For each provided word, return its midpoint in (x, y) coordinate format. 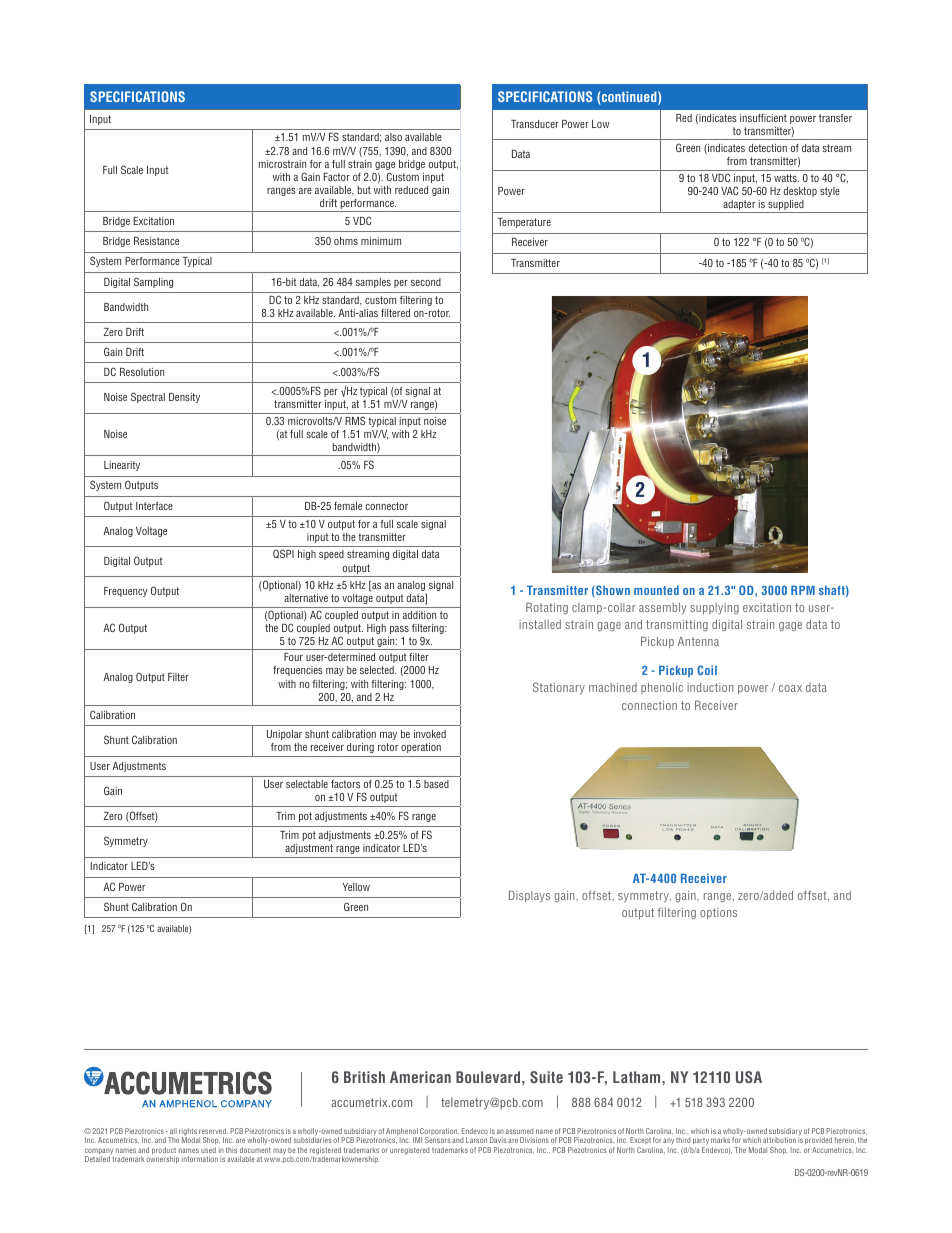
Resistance (156, 241)
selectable (307, 784)
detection (768, 148)
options (718, 913)
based (436, 784)
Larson (476, 1140)
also (393, 137)
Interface (154, 506)
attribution (779, 1140)
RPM (803, 590)
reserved (213, 1131)
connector (386, 506)
